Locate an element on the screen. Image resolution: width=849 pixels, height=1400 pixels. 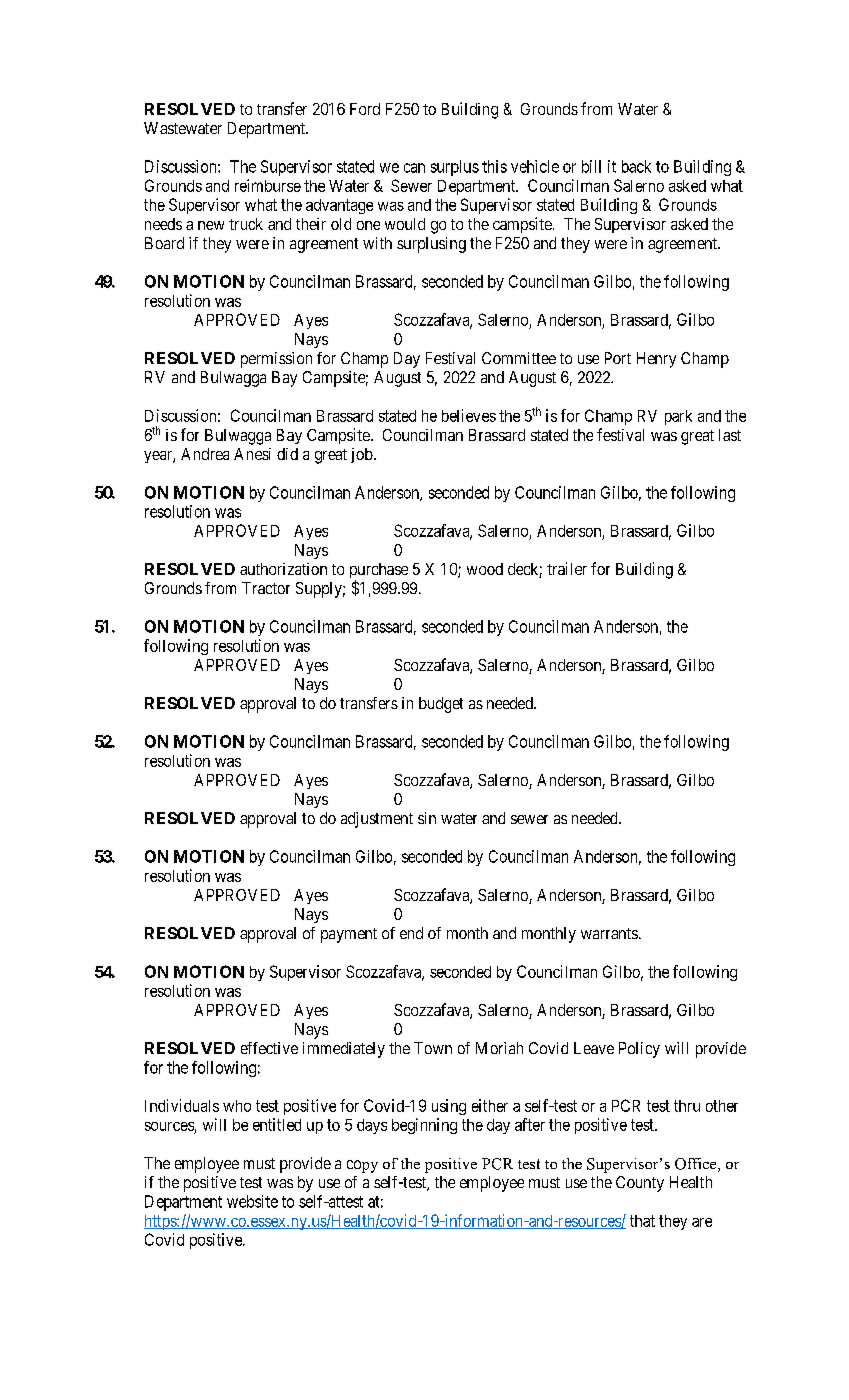
back is located at coordinates (636, 166).
